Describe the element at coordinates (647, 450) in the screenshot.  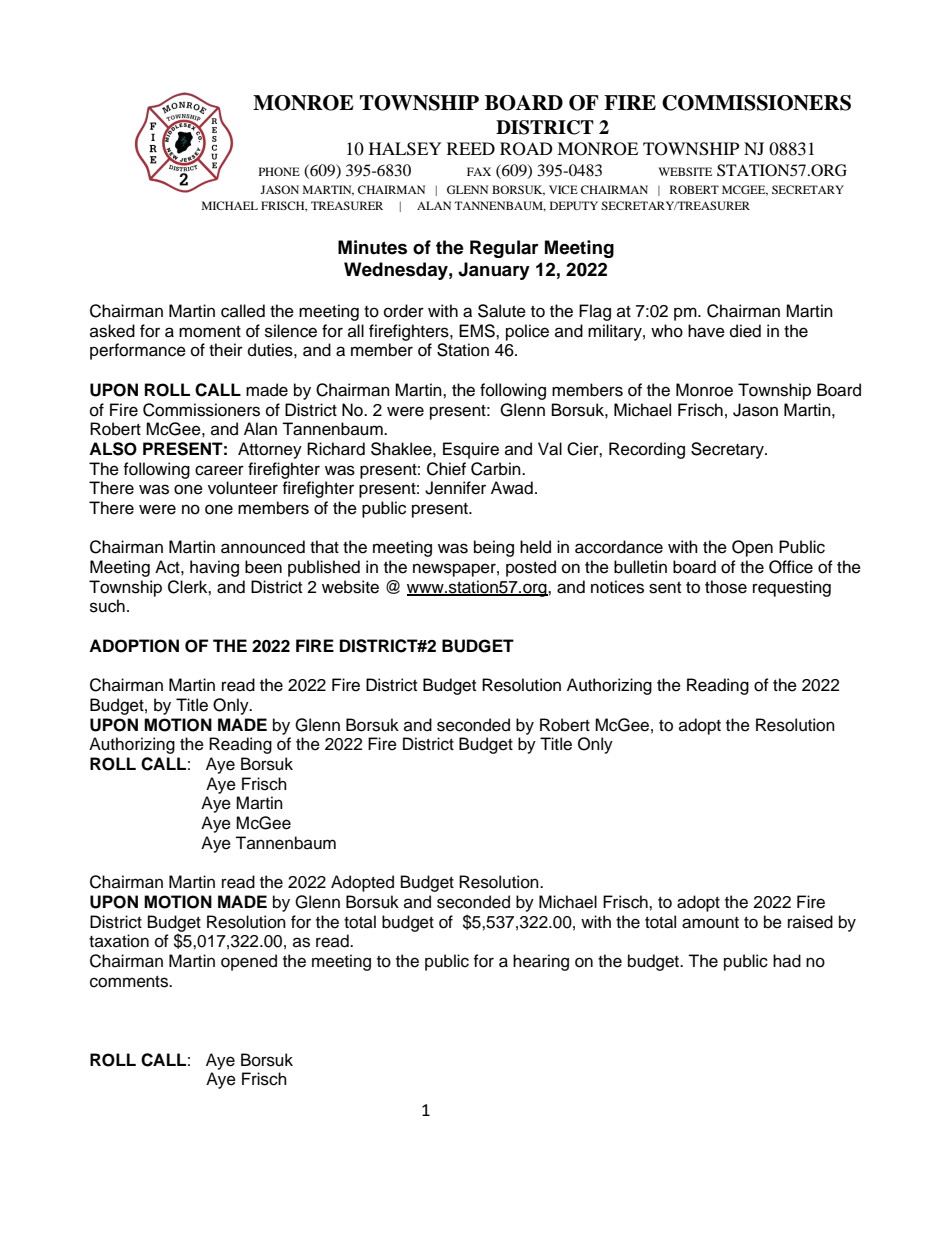
I see `Recording` at that location.
